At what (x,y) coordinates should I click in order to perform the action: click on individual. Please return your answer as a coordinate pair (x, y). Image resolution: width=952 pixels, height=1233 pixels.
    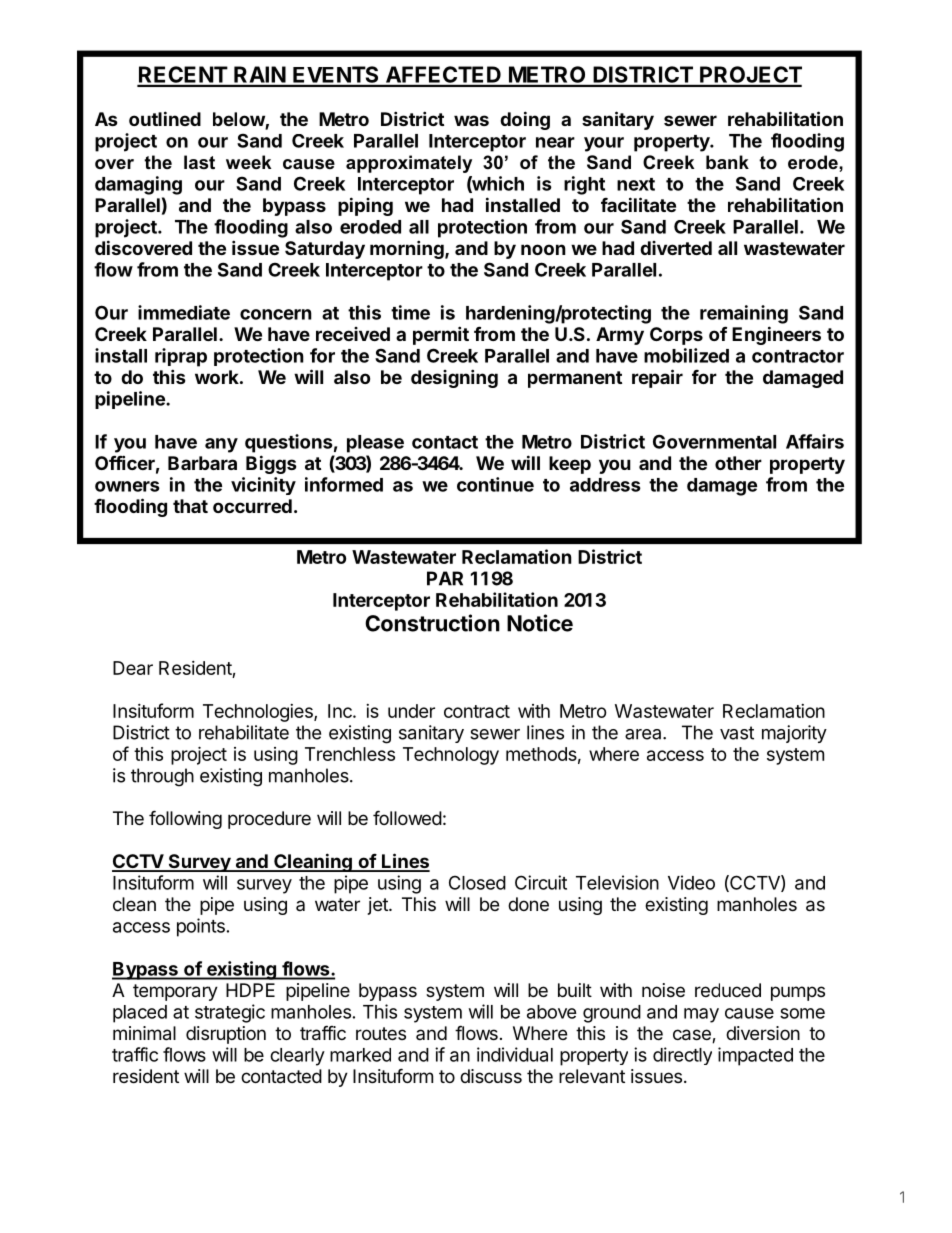
    Looking at the image, I should click on (515, 1054).
